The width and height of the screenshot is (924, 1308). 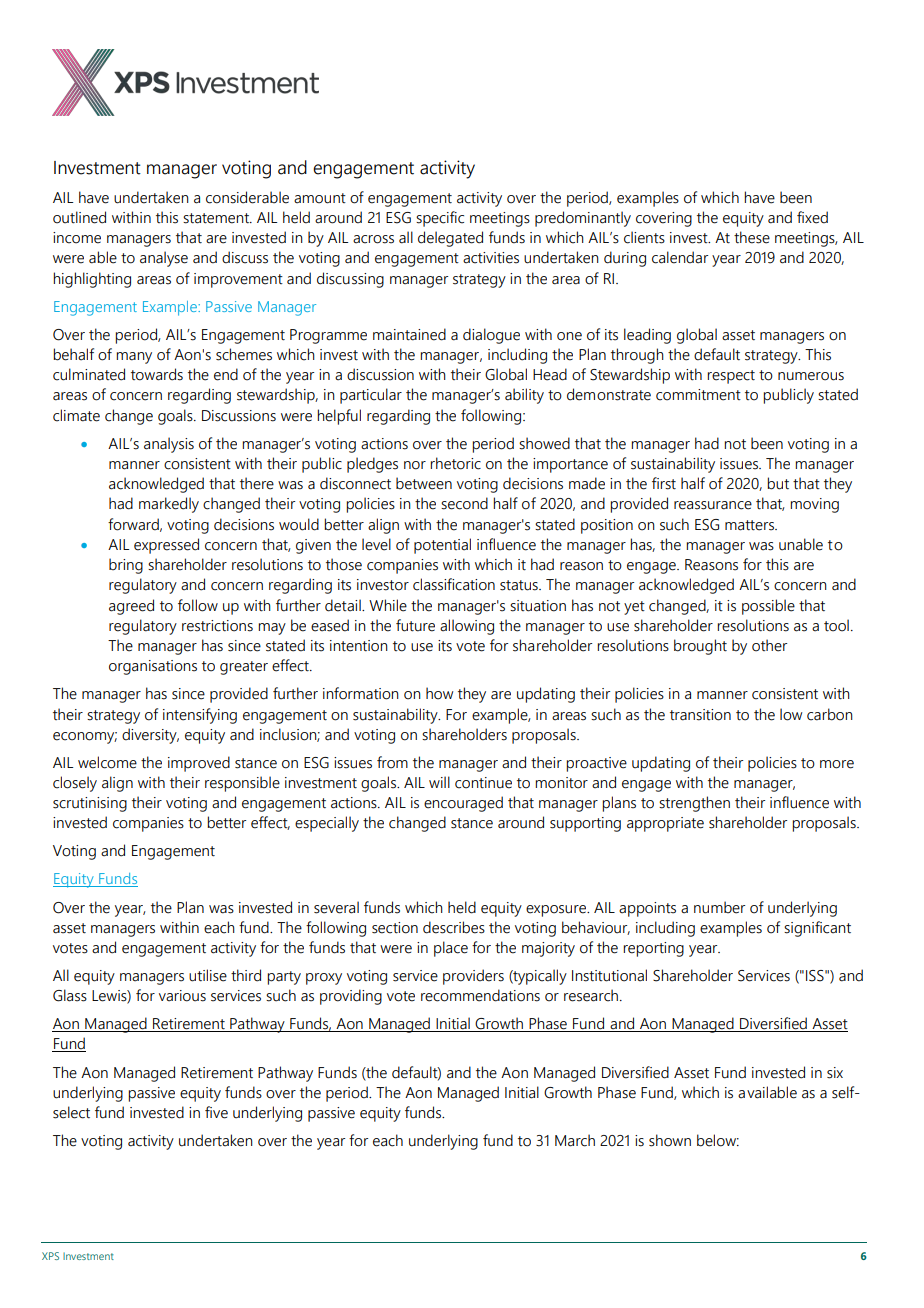 What do you see at coordinates (473, 977) in the screenshot?
I see `providers` at bounding box center [473, 977].
